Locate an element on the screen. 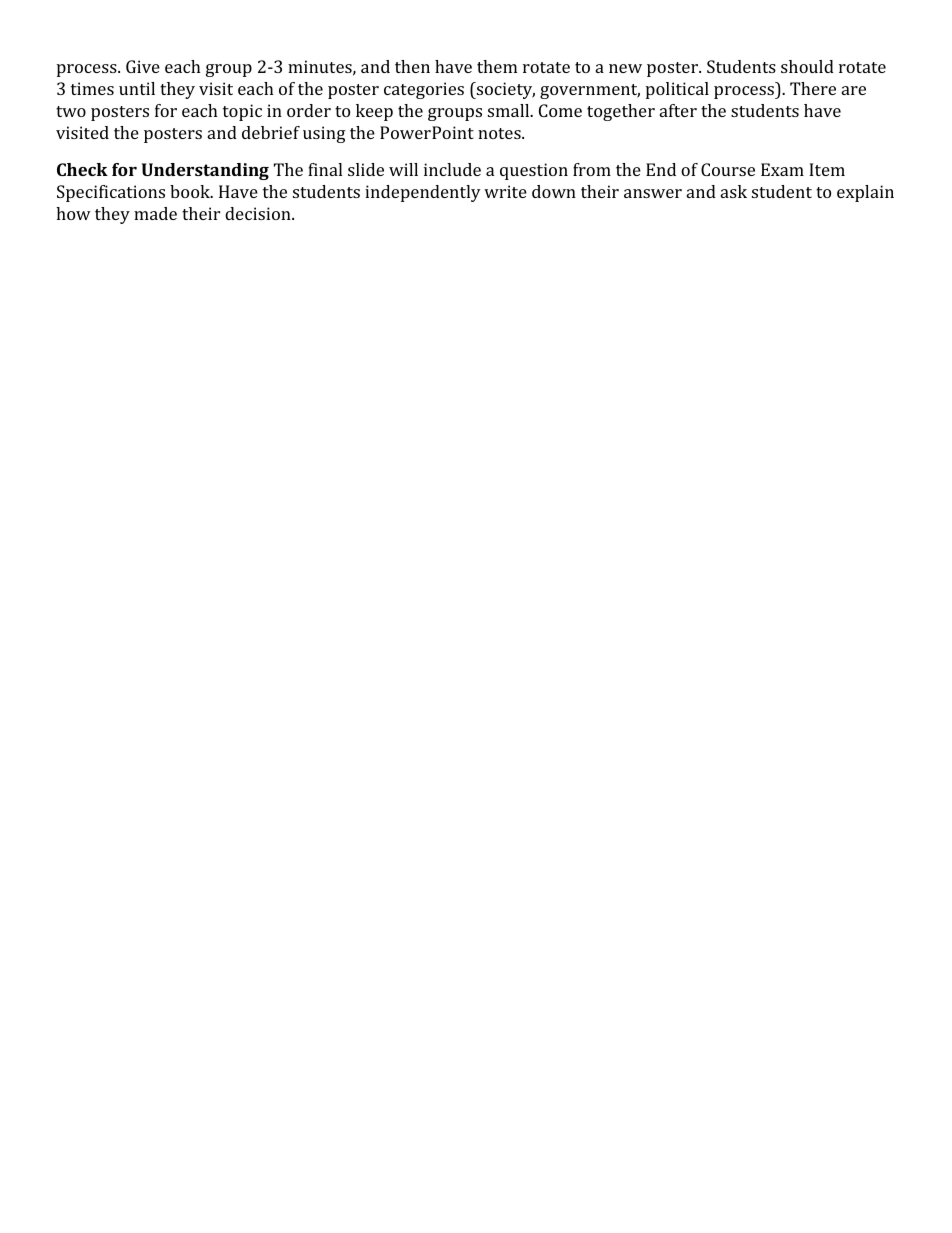  ask is located at coordinates (734, 191).
